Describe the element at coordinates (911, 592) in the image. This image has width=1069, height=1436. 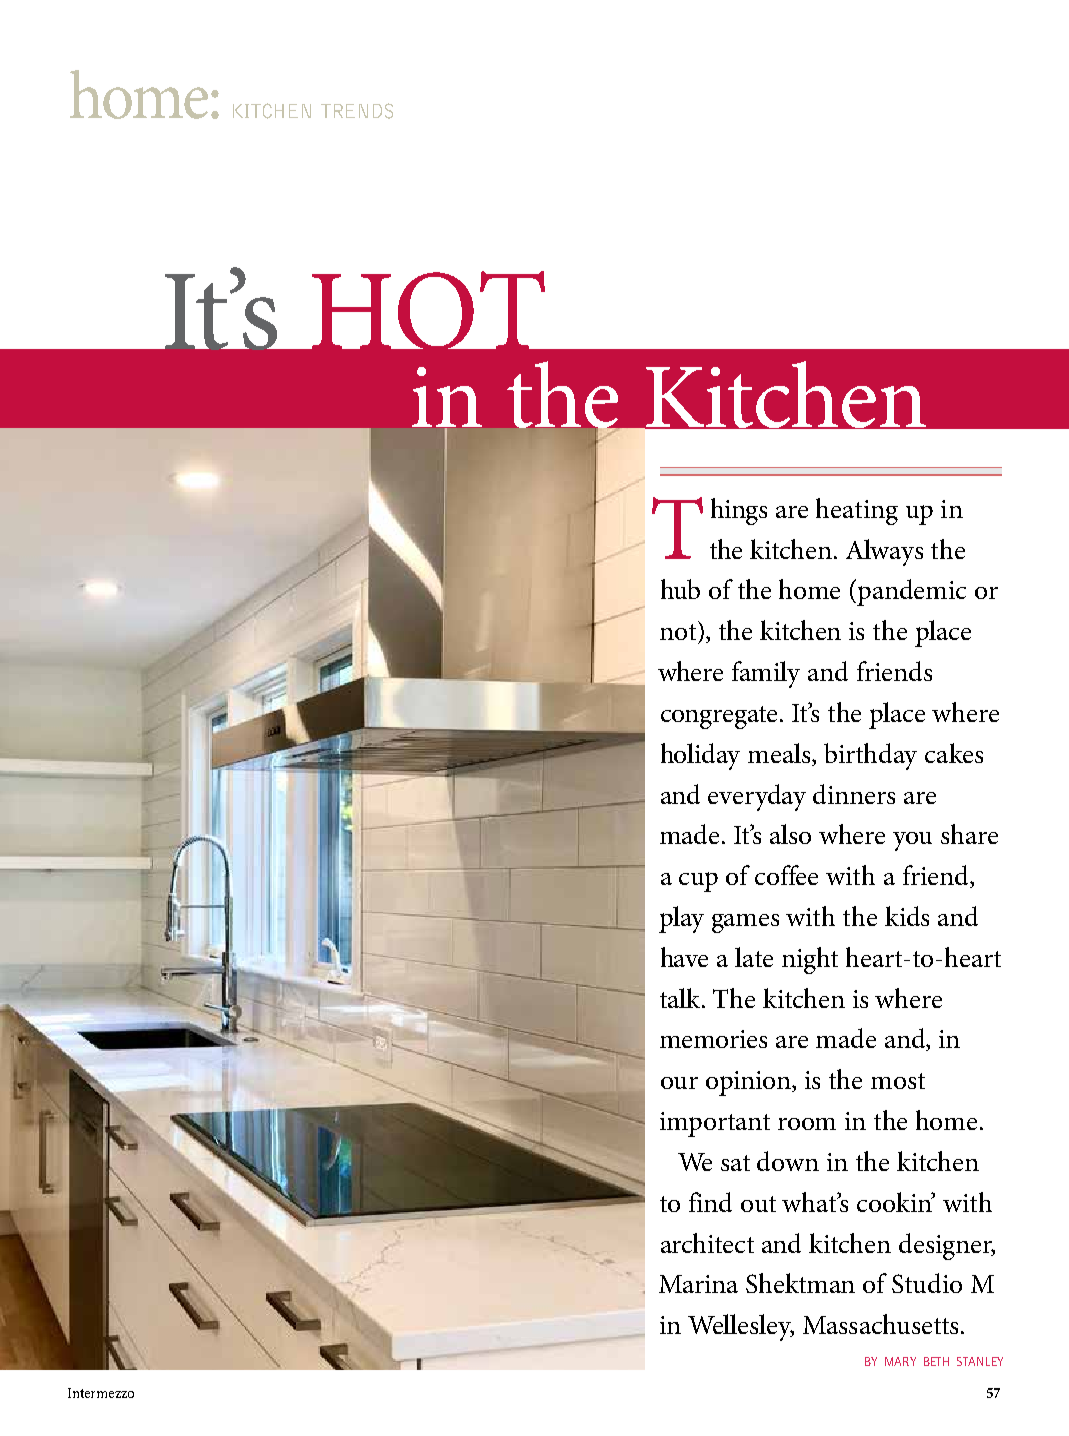
I see `pandemic` at that location.
